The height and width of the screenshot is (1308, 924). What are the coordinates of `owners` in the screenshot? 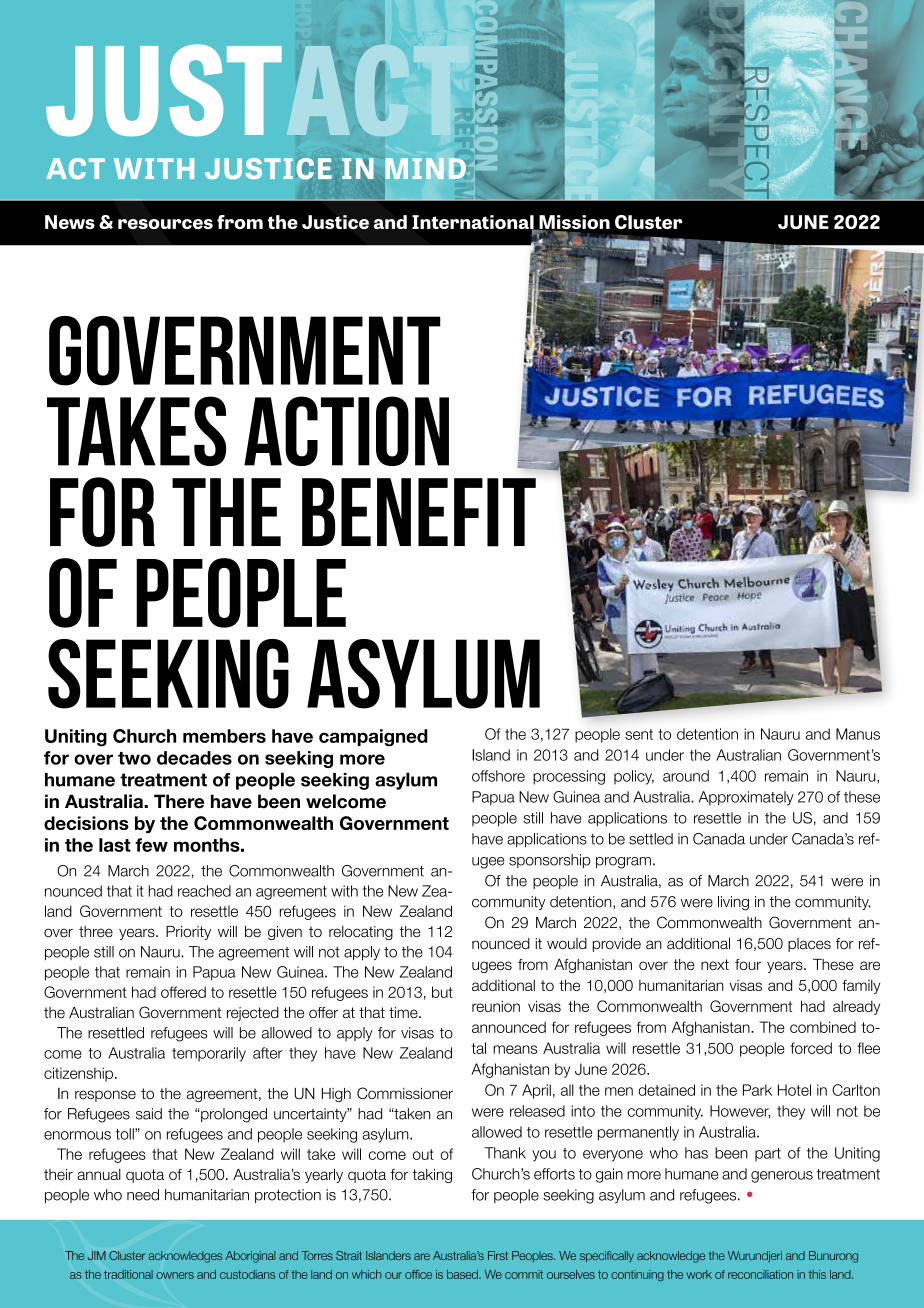 It's located at (175, 1275).
